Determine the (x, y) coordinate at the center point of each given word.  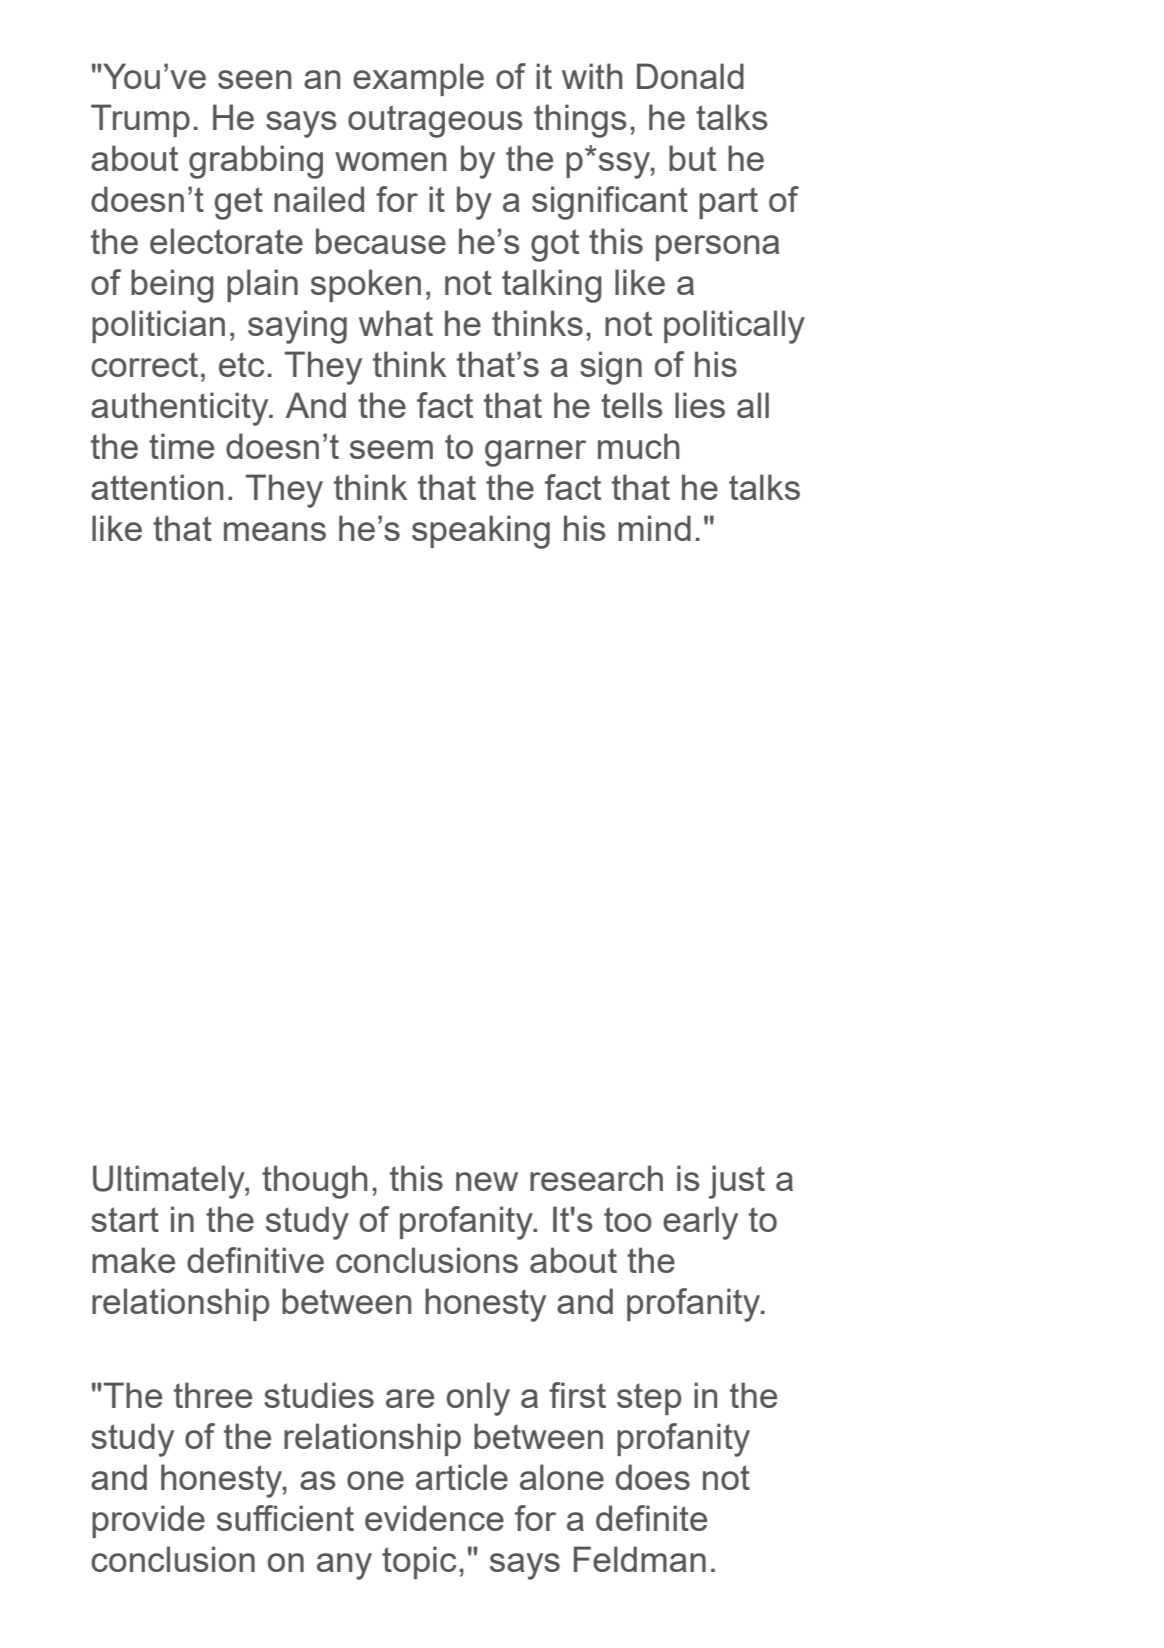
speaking (481, 532)
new (487, 1181)
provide (148, 1521)
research (596, 1178)
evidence (434, 1518)
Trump (140, 120)
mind (654, 528)
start (125, 1219)
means (275, 531)
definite (651, 1518)
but (692, 158)
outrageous (435, 121)
